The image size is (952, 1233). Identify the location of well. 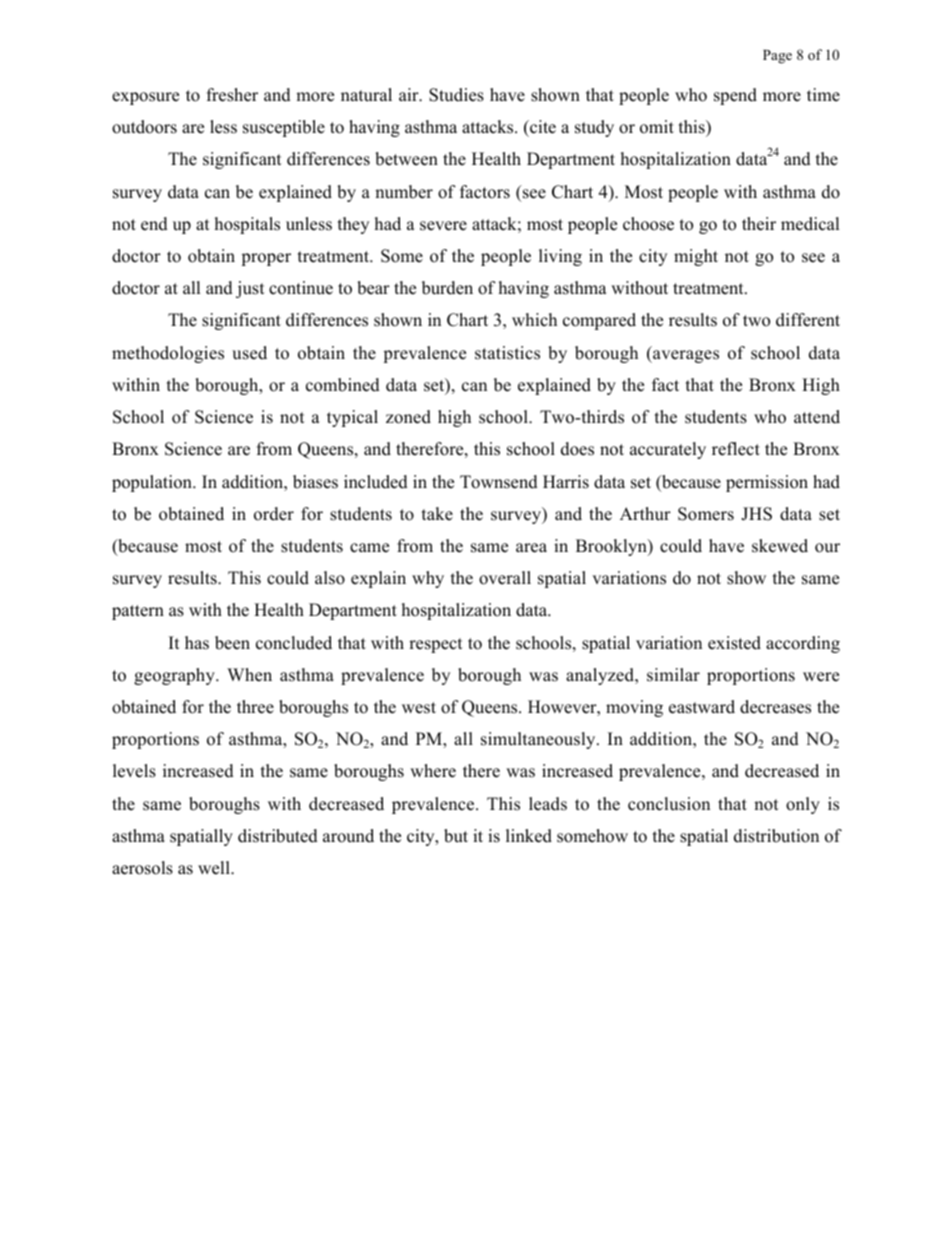
(215, 868).
